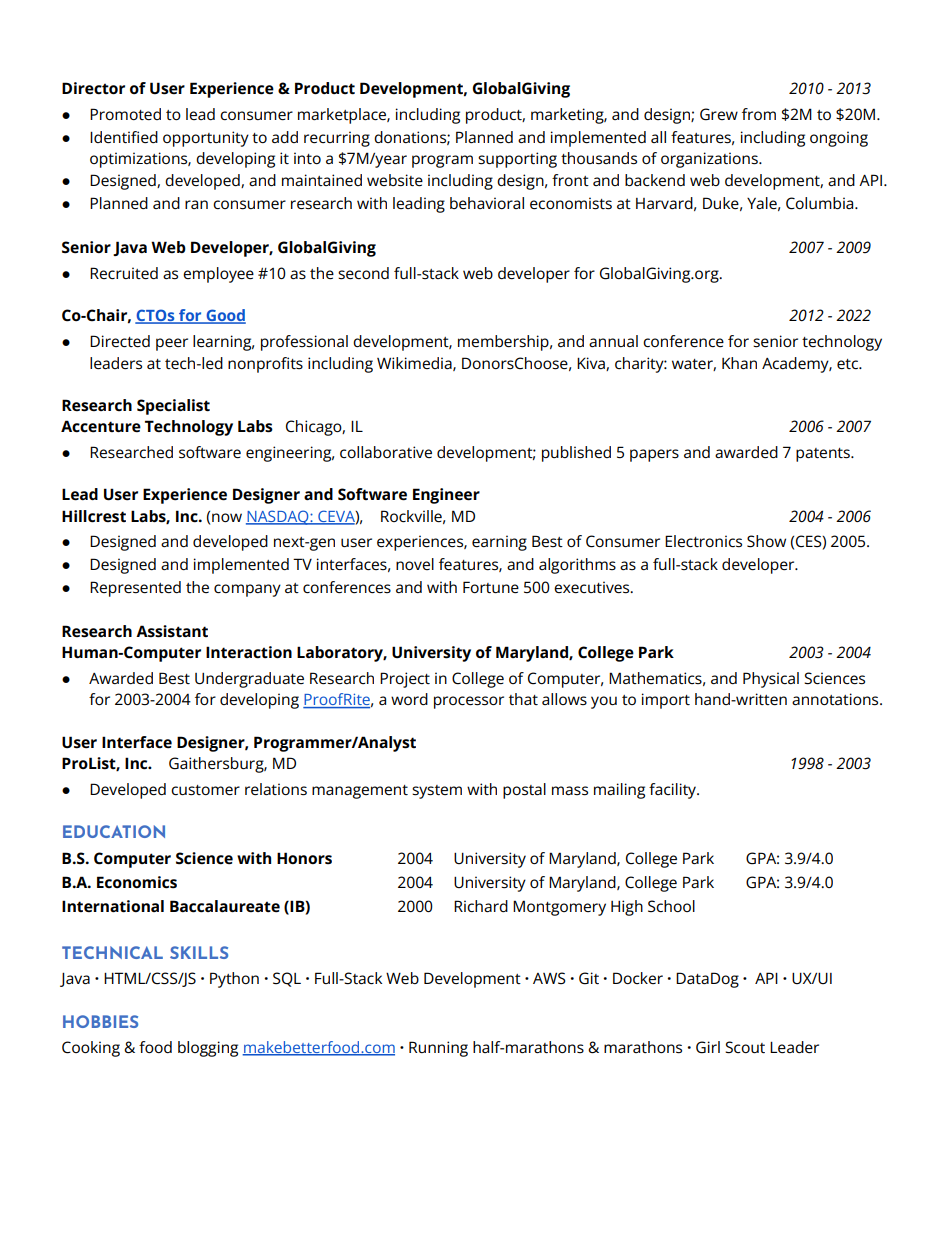  Describe the element at coordinates (759, 114) in the screenshot. I see `from` at that location.
